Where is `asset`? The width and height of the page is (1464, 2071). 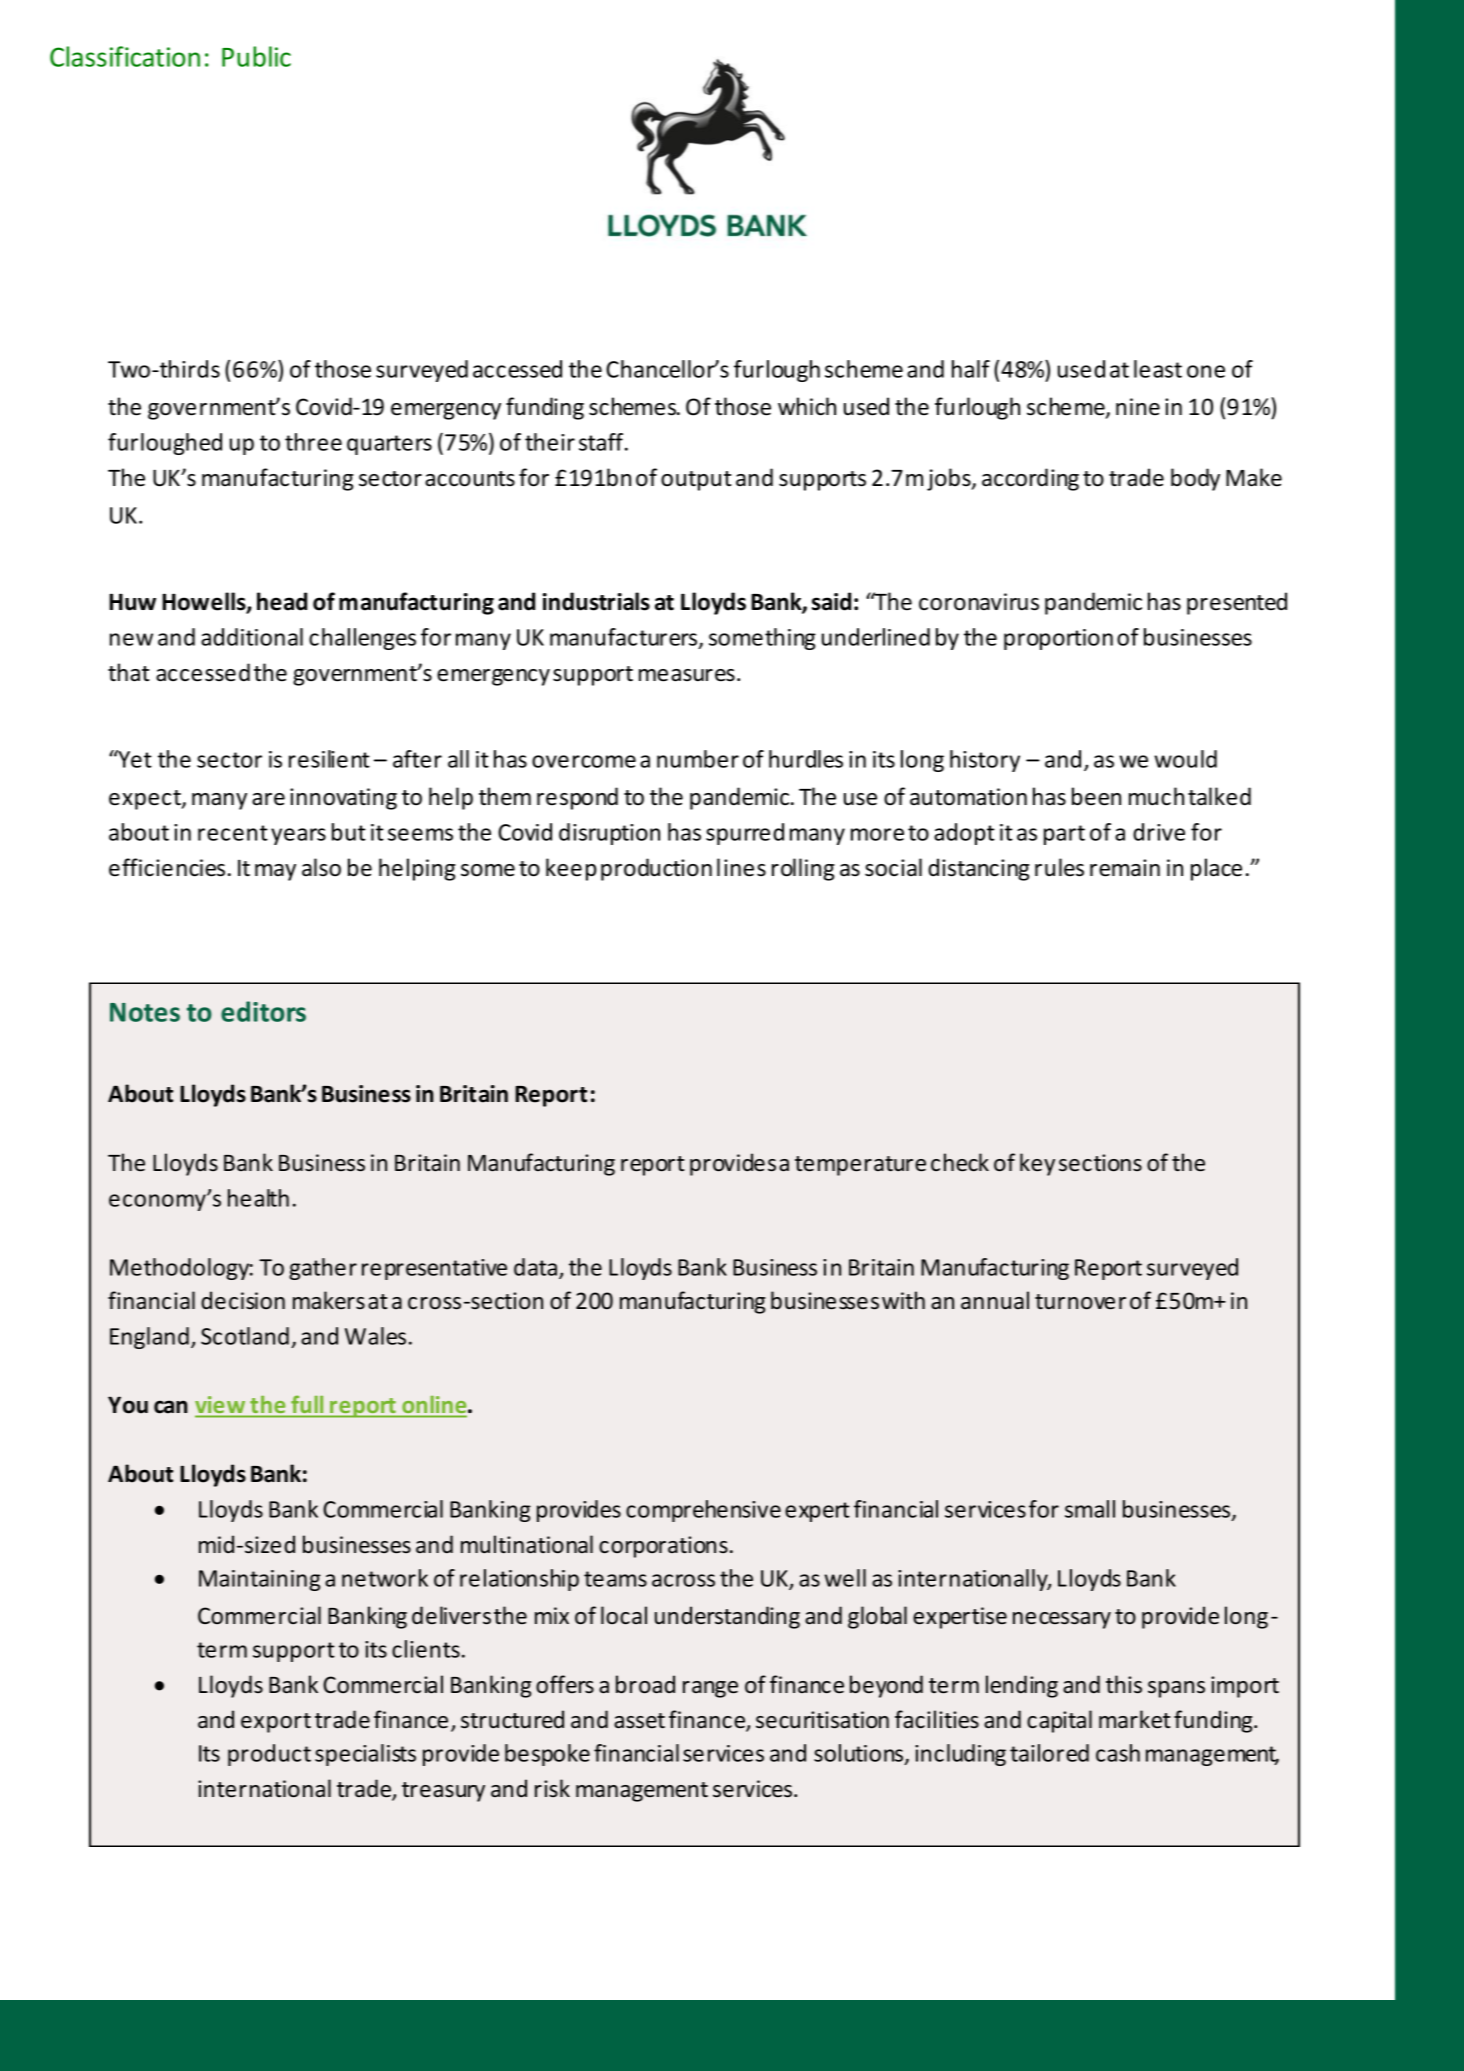
asset is located at coordinates (639, 1721).
